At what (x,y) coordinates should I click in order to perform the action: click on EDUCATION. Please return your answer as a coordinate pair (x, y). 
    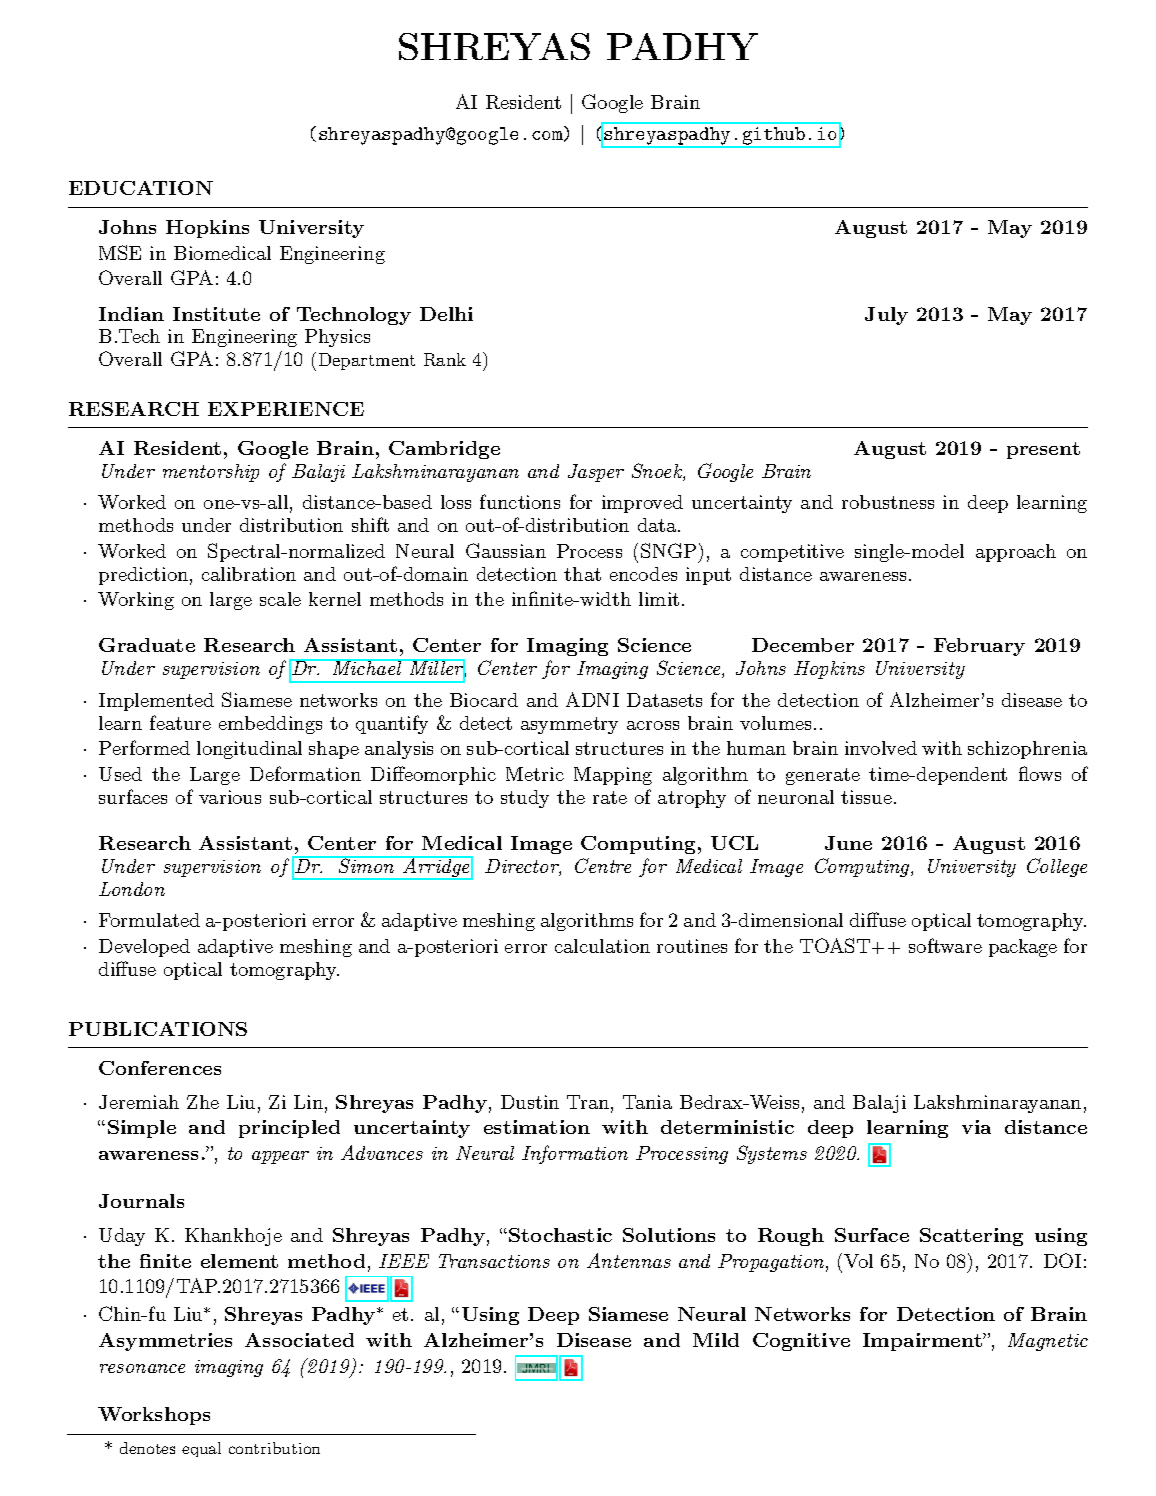
    Looking at the image, I should click on (141, 188).
